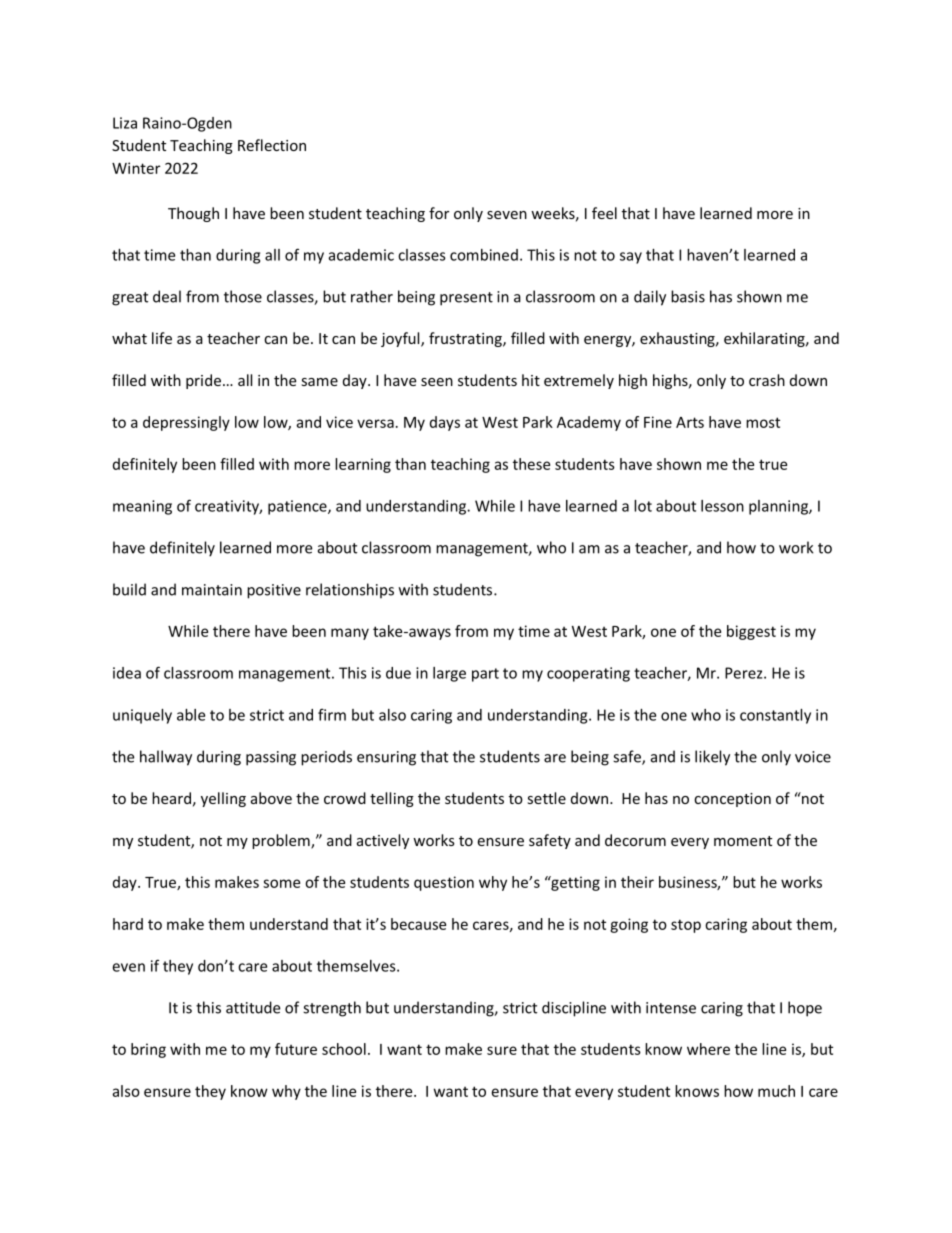 This screenshot has height=1233, width=952. What do you see at coordinates (439, 213) in the screenshot?
I see `for` at bounding box center [439, 213].
